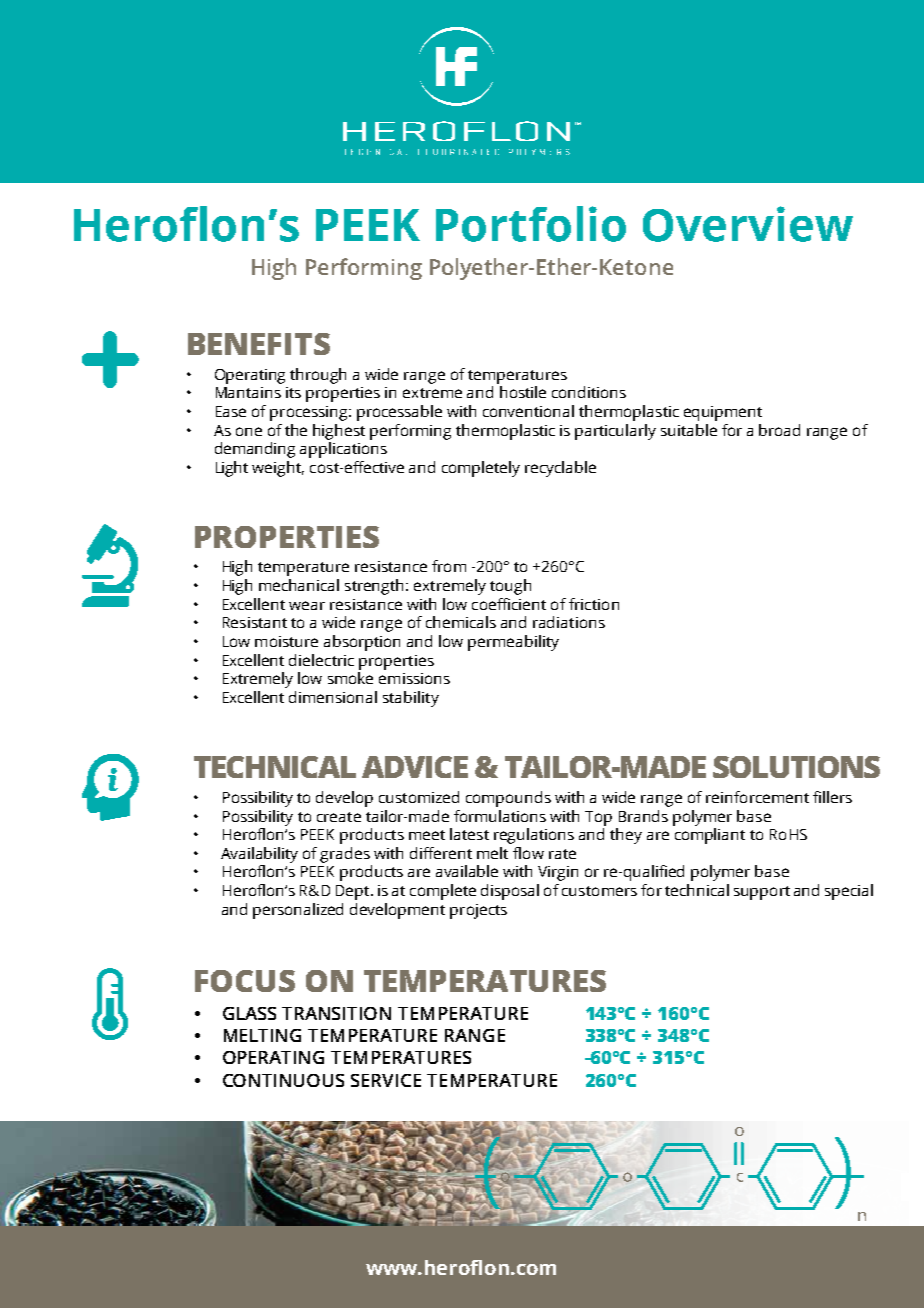  I want to click on Overview, so click(748, 224).
